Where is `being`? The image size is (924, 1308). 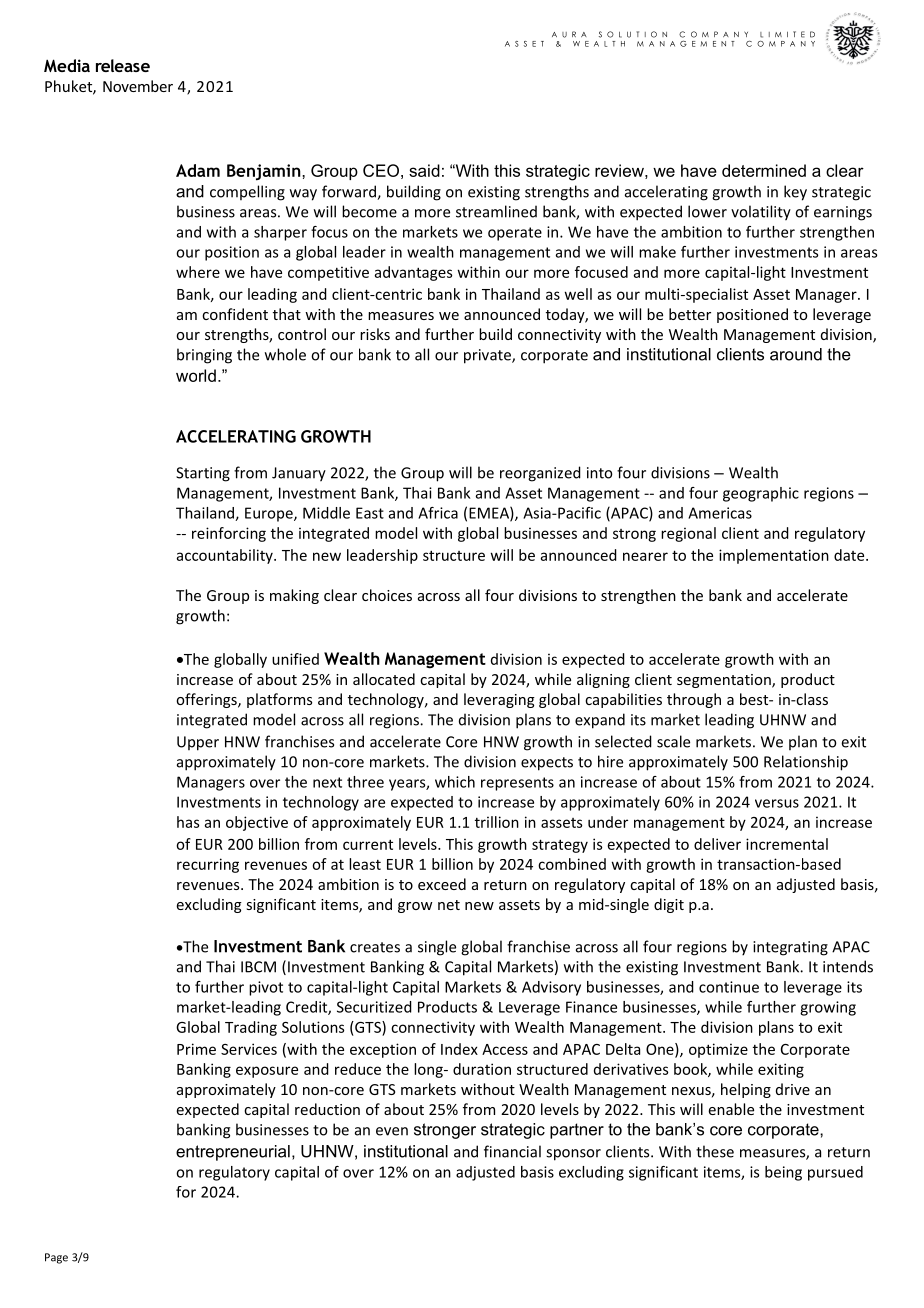 being is located at coordinates (783, 1173).
